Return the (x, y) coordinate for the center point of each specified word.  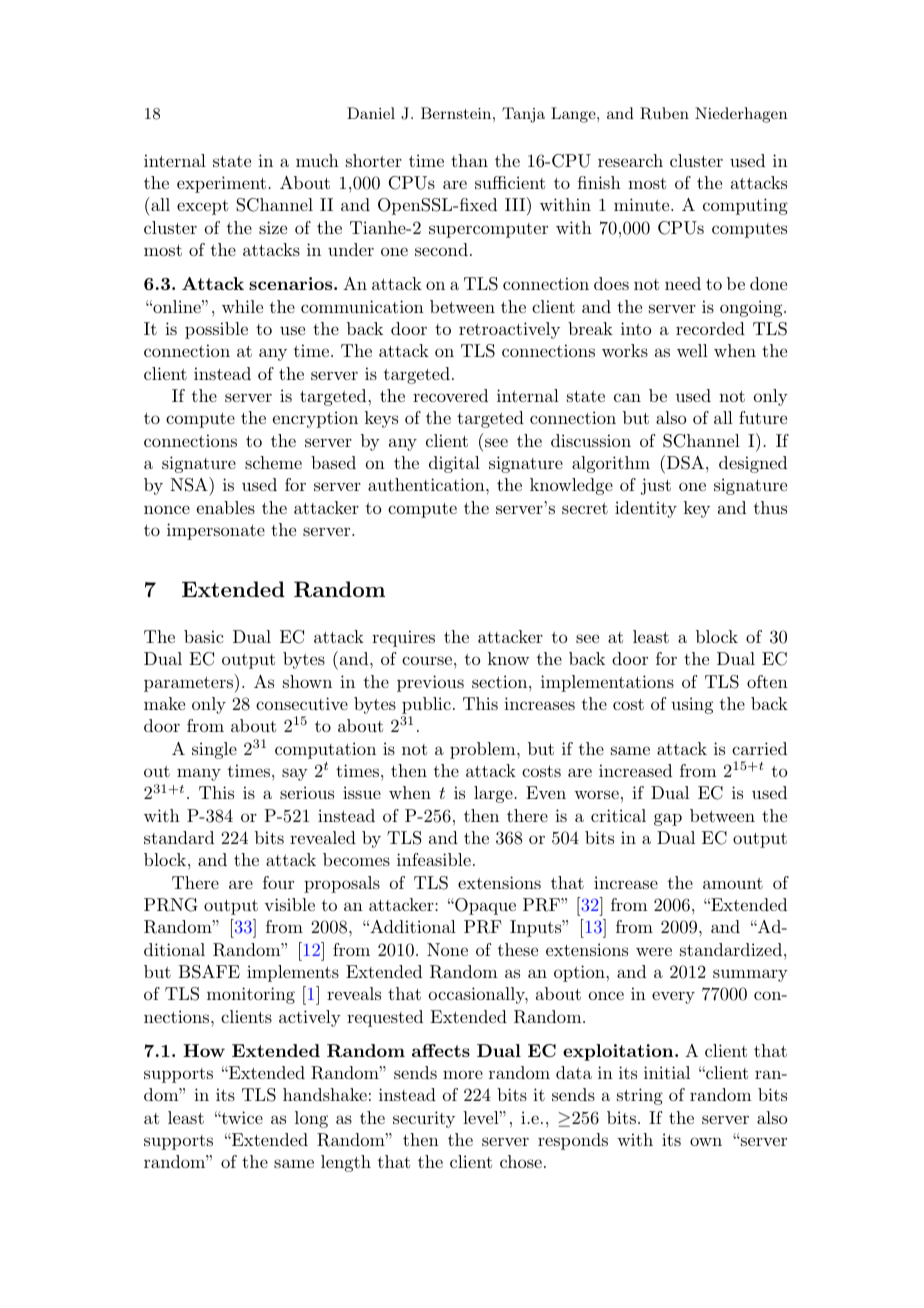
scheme (273, 462)
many (199, 774)
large (493, 794)
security (424, 1119)
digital (454, 464)
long (311, 1119)
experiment (221, 184)
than (469, 160)
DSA (684, 462)
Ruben (664, 113)
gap (668, 819)
